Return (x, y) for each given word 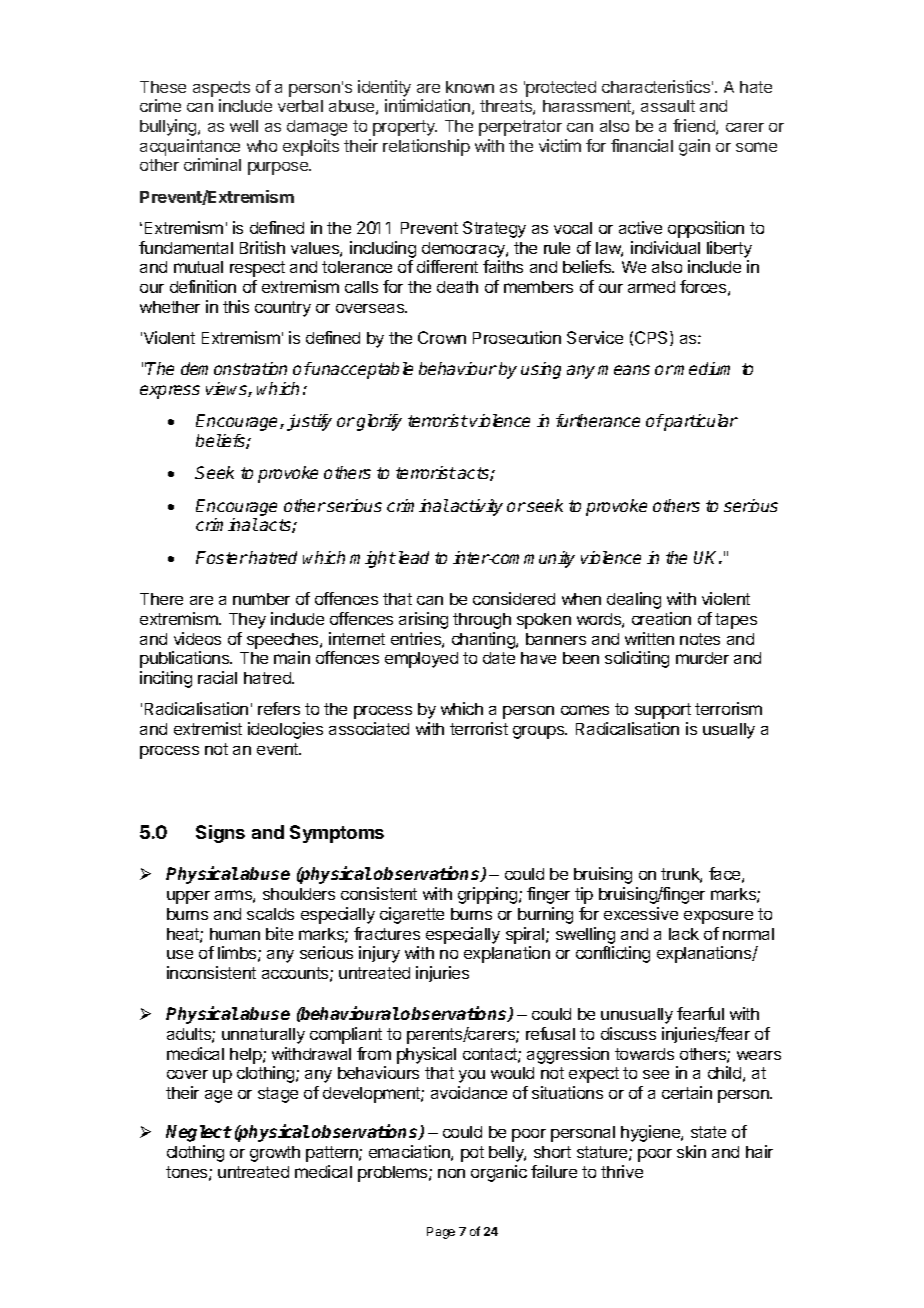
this (236, 306)
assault (668, 106)
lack (684, 934)
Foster (222, 557)
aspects (221, 89)
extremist (208, 728)
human (235, 934)
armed (651, 287)
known (470, 87)
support (663, 711)
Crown (442, 337)
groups (540, 732)
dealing (634, 600)
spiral (526, 935)
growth (275, 1154)
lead (414, 557)
